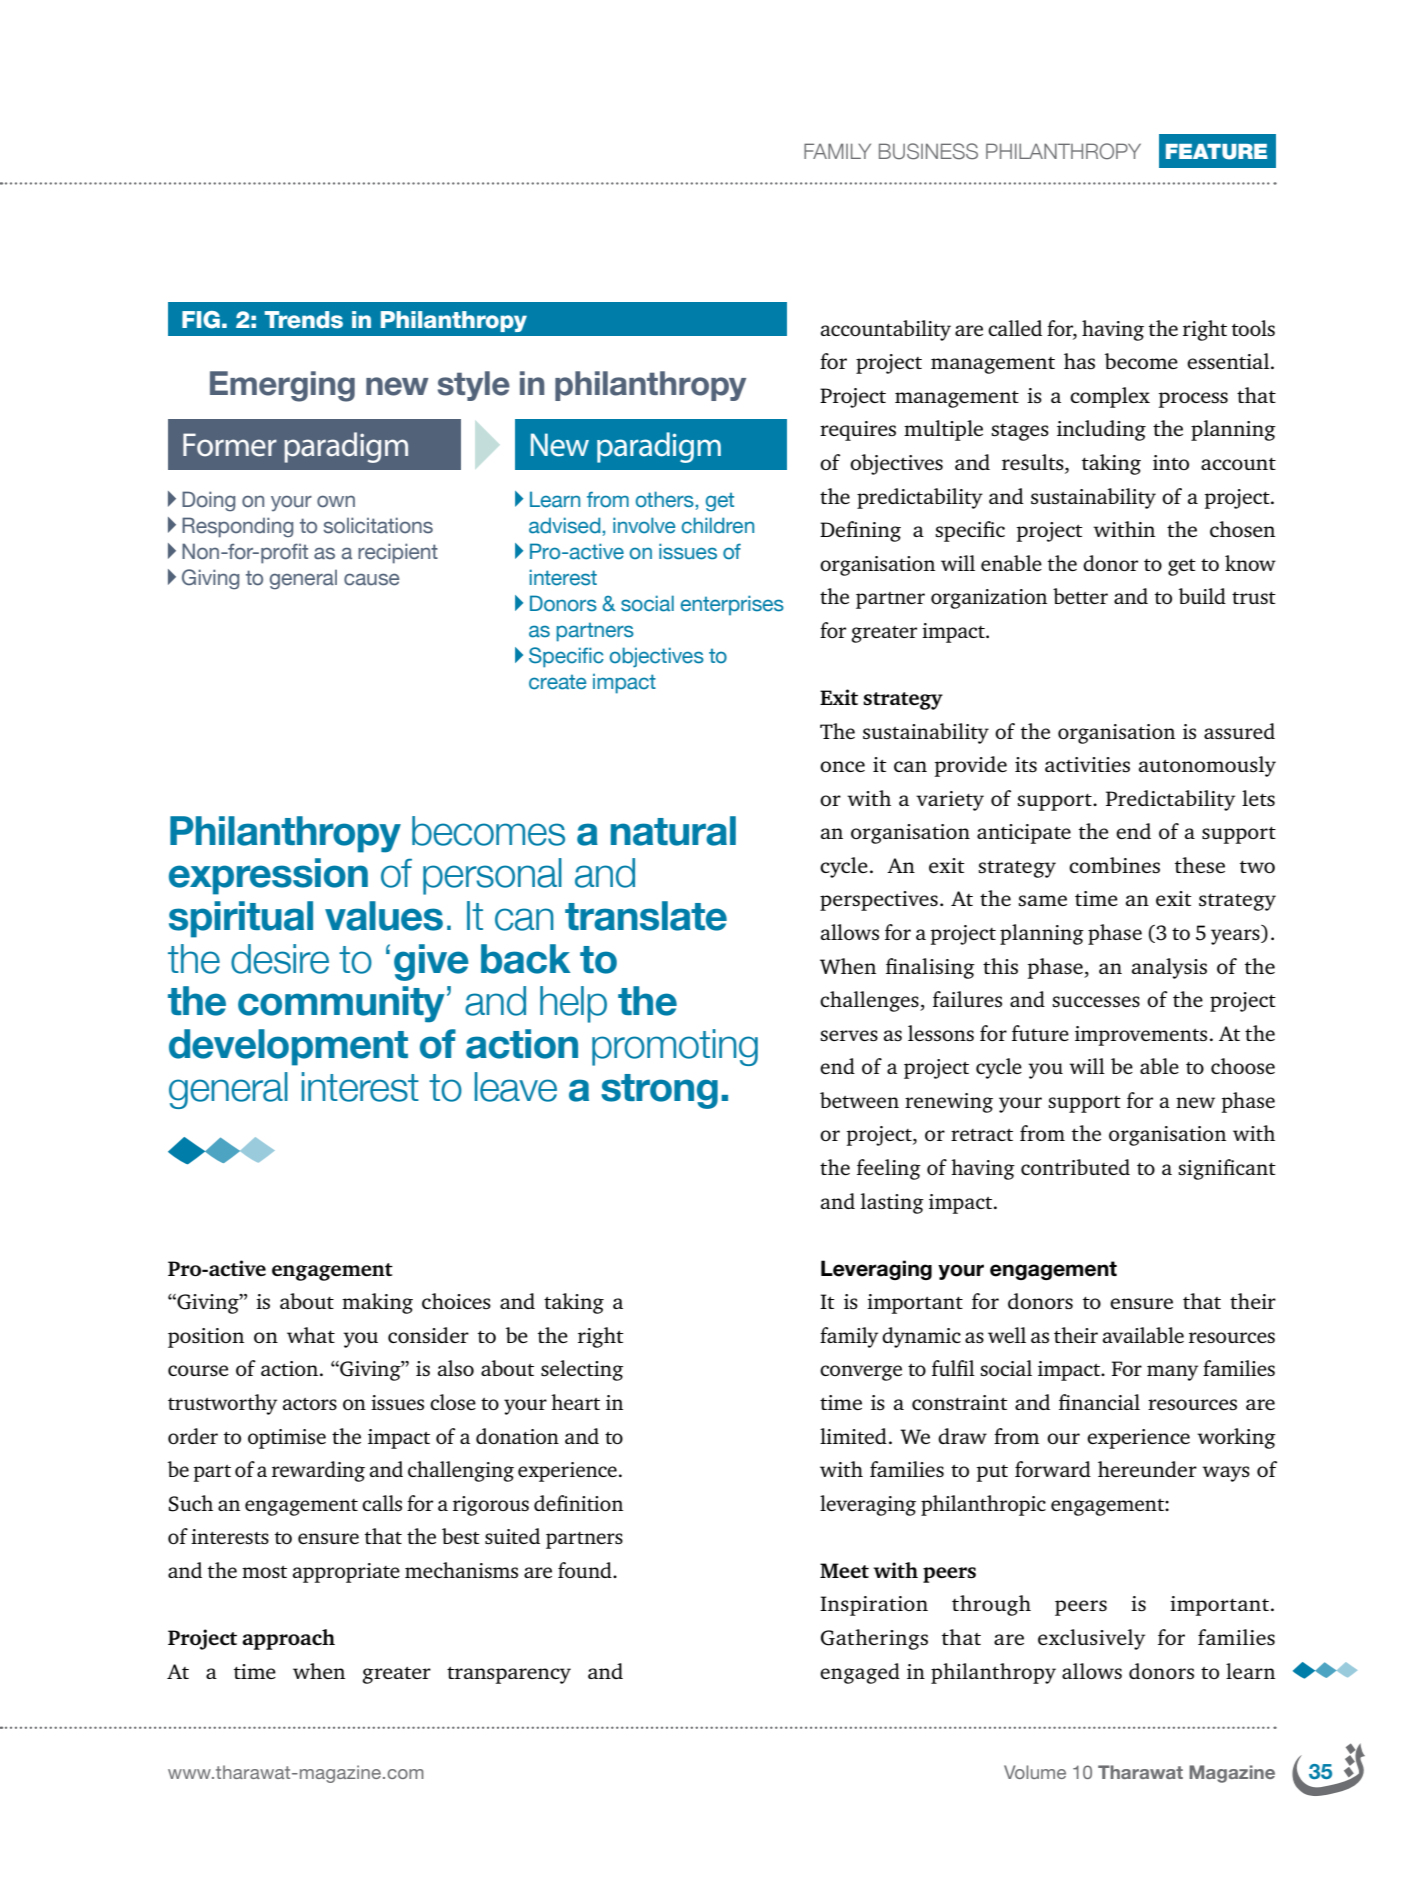 The width and height of the screenshot is (1410, 1880). I want to click on many, so click(1172, 1373).
